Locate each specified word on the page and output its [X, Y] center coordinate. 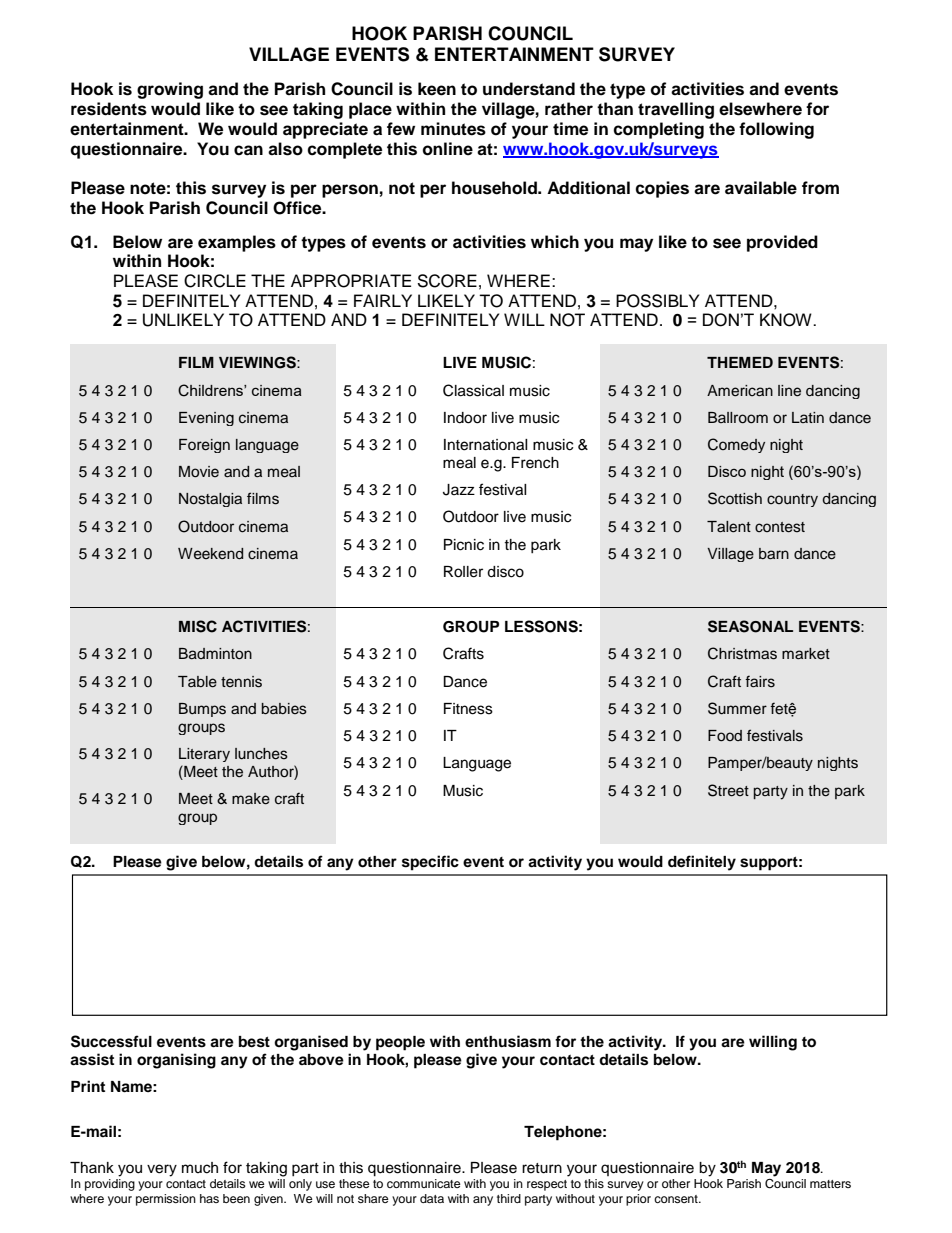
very [162, 1170]
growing [170, 90]
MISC [198, 626]
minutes [453, 129]
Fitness [468, 709]
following [776, 130]
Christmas [742, 653]
